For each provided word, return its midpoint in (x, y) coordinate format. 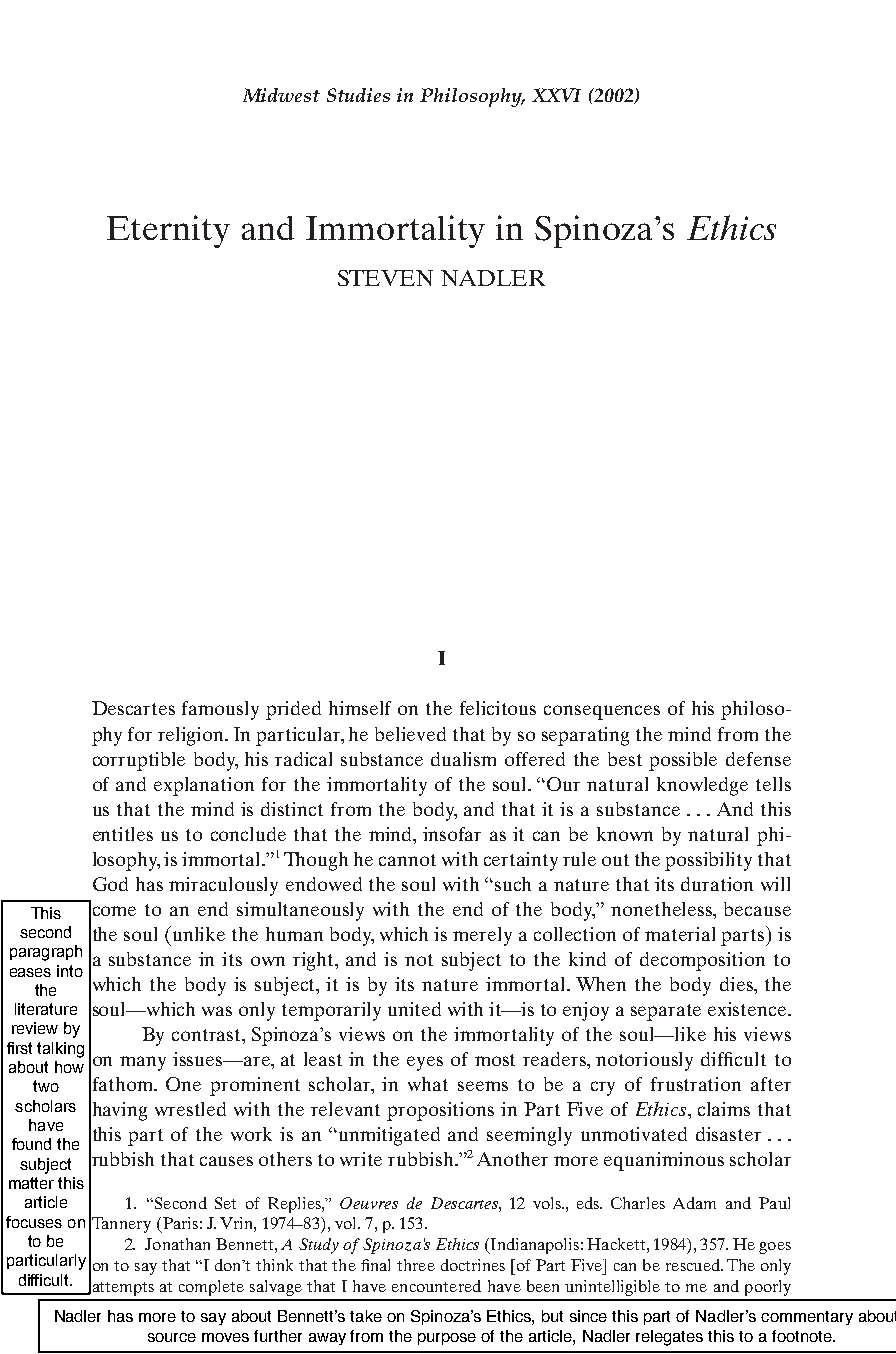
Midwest (281, 95)
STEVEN (385, 278)
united (414, 1009)
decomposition (702, 961)
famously (220, 710)
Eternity (168, 231)
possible (683, 761)
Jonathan (177, 1244)
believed (410, 734)
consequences (602, 712)
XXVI (556, 95)
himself (360, 708)
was (217, 1011)
